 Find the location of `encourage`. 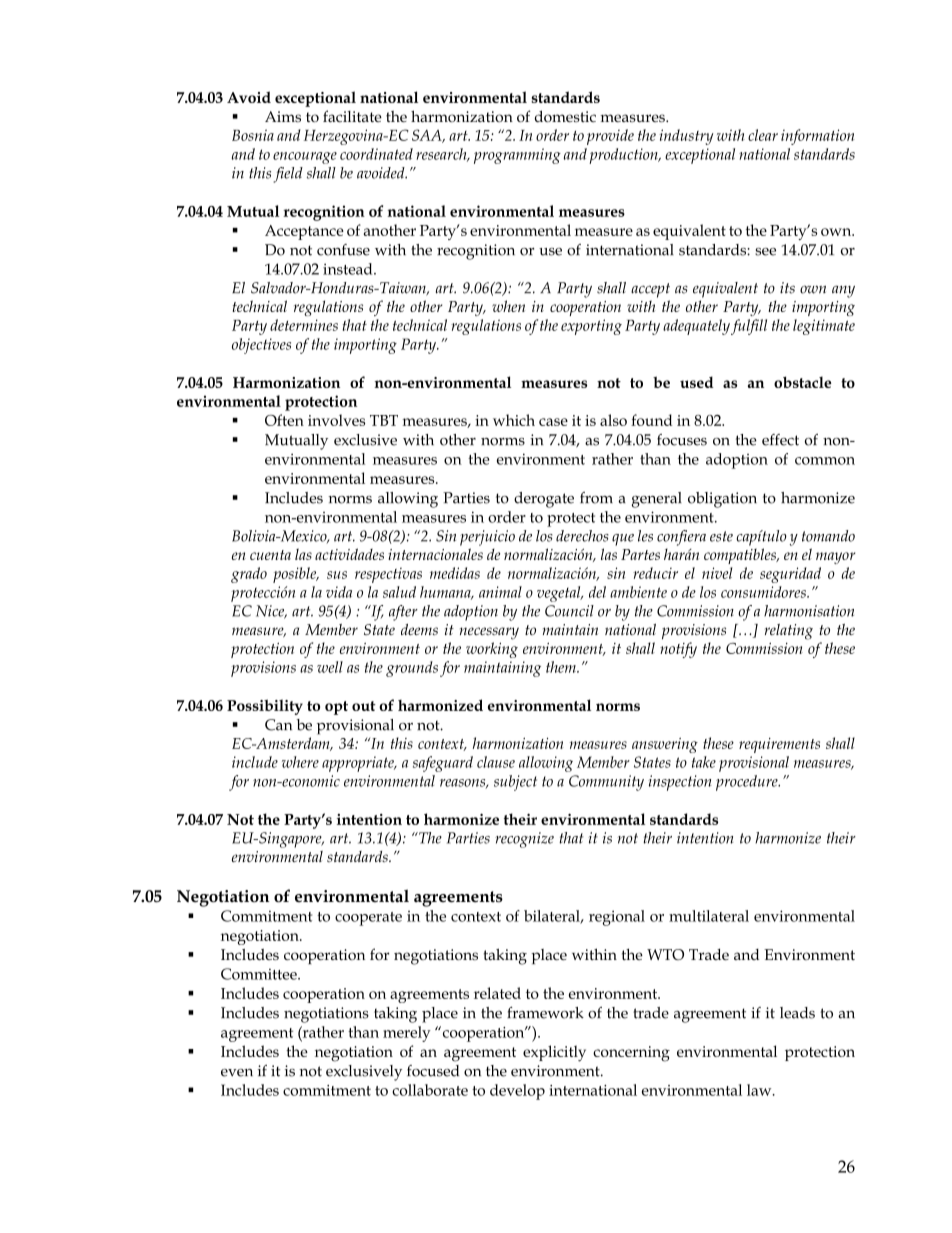

encourage is located at coordinates (305, 158).
